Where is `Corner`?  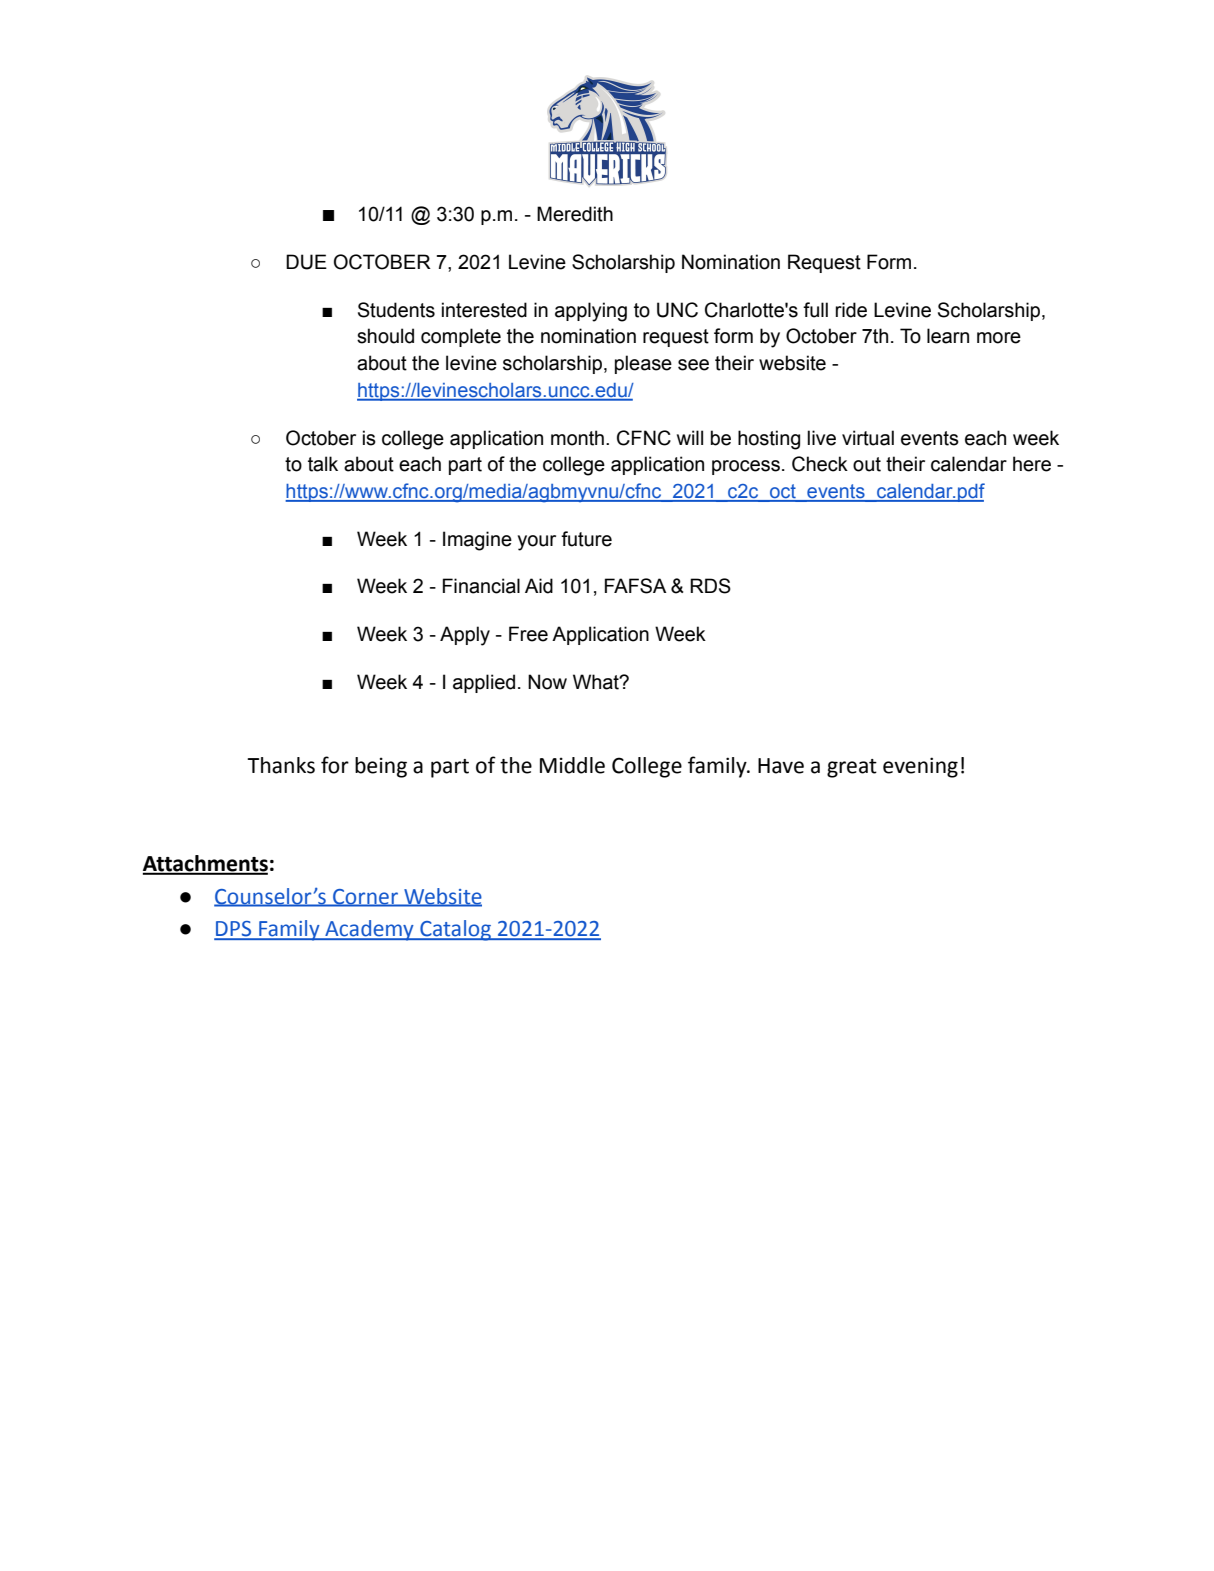 Corner is located at coordinates (365, 897).
